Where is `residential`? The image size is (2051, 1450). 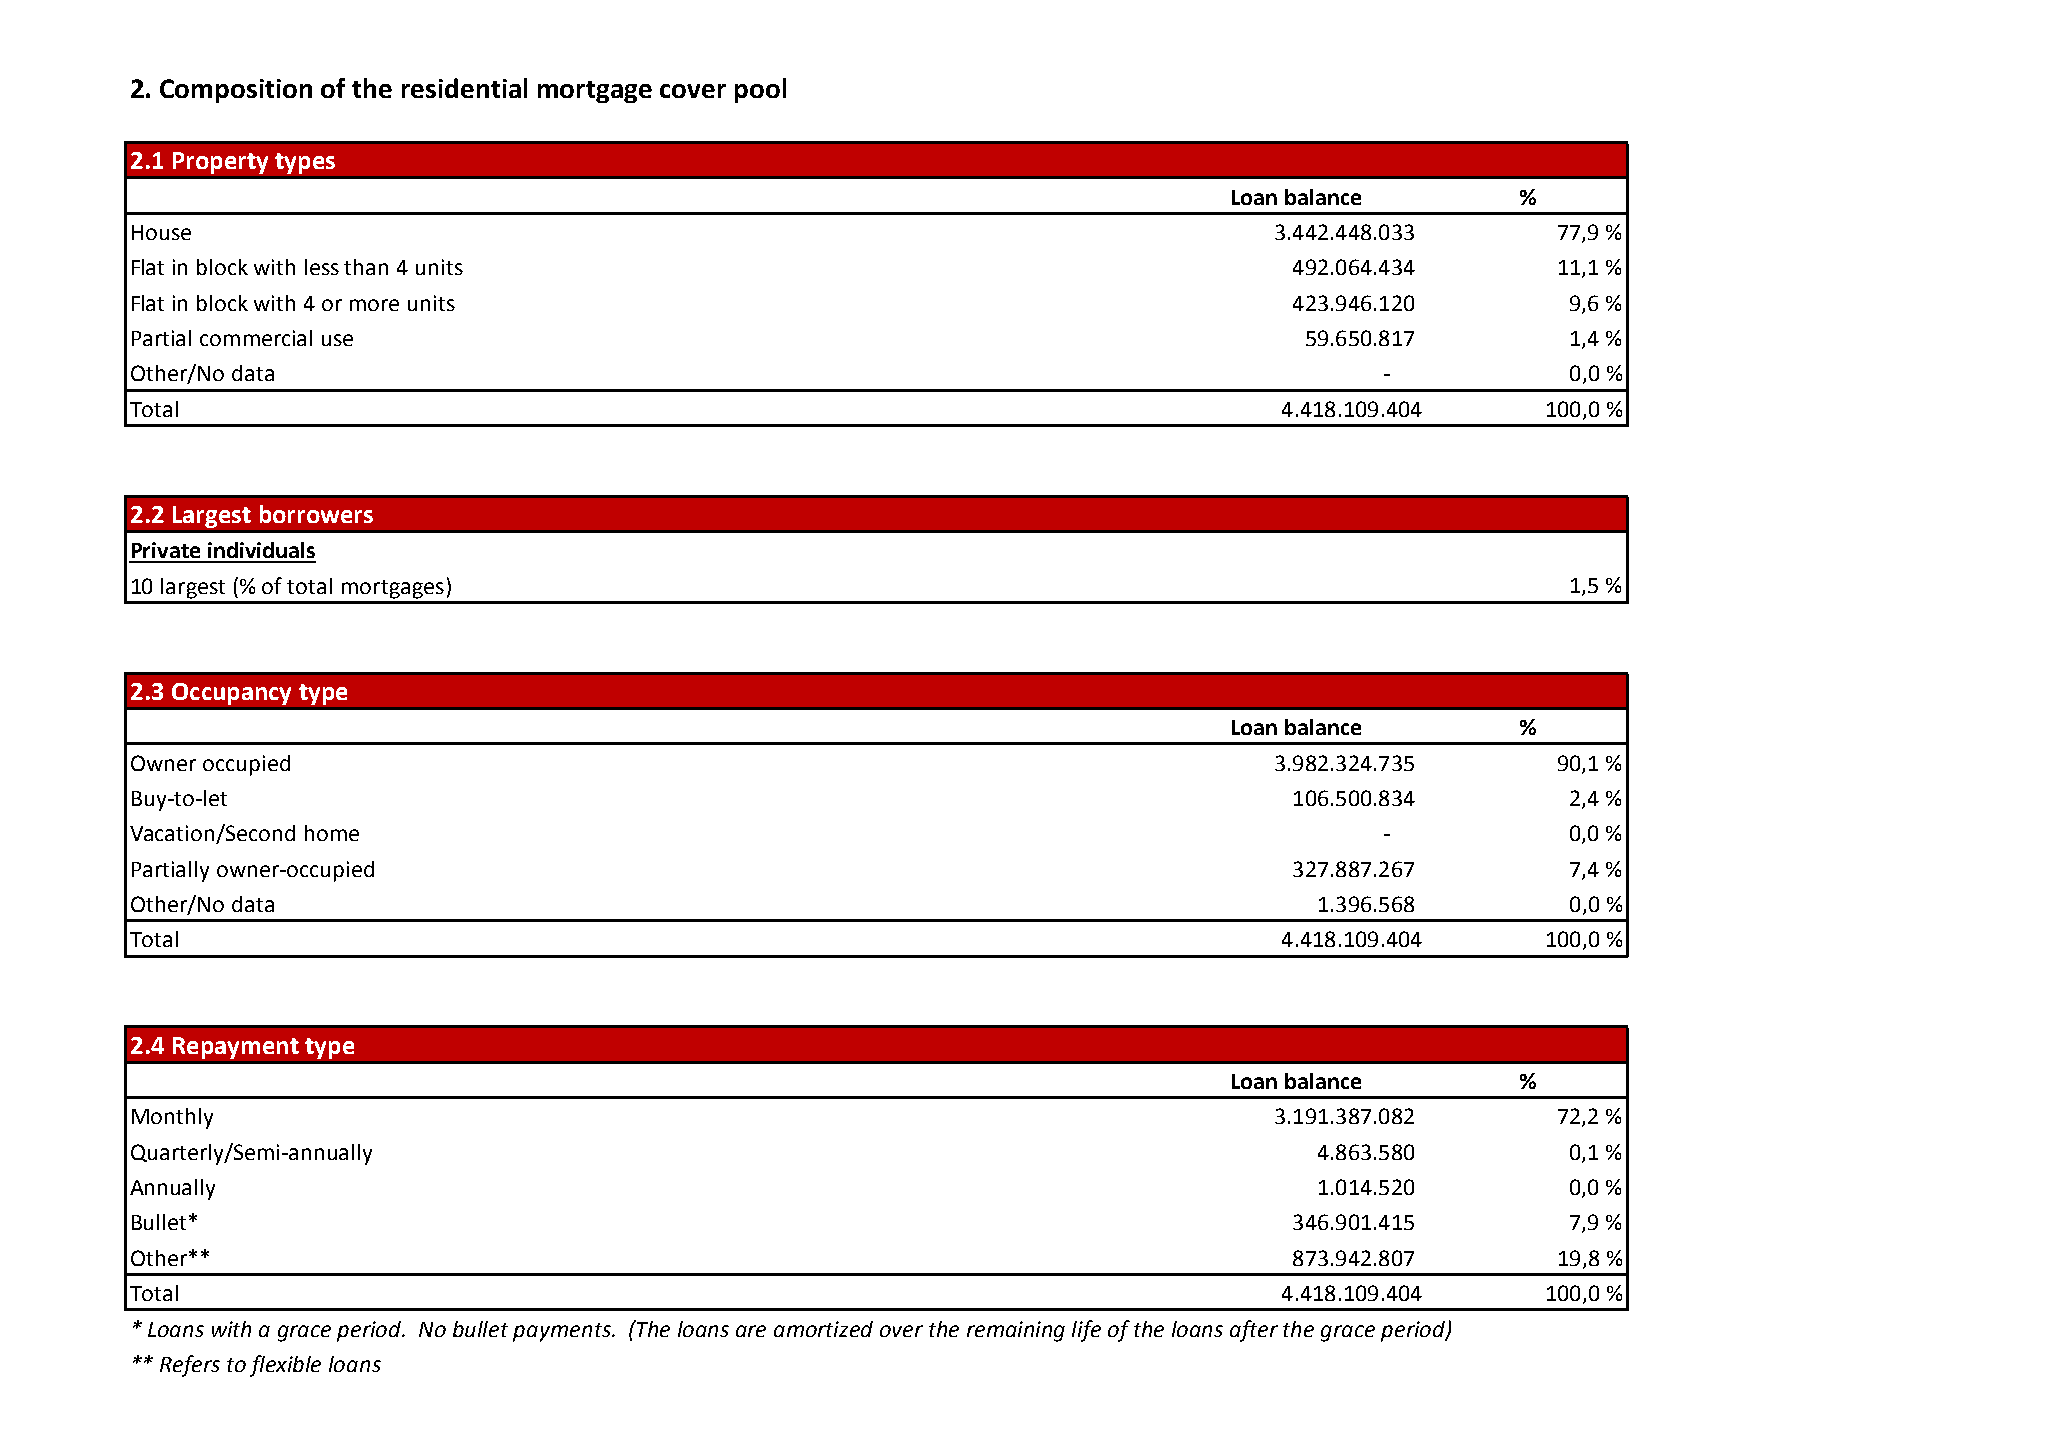 residential is located at coordinates (464, 88).
